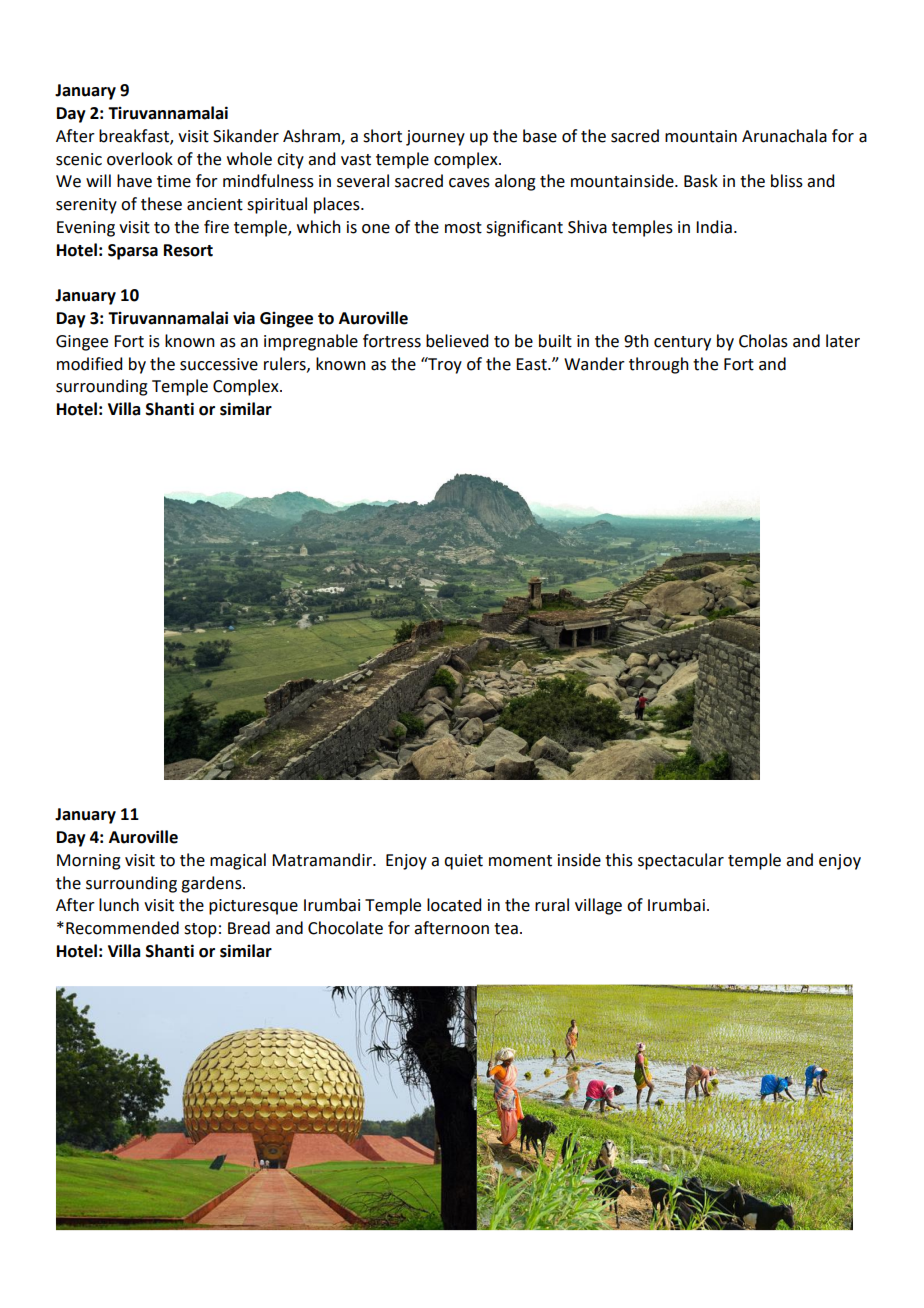  What do you see at coordinates (787, 181) in the screenshot?
I see `bliss` at bounding box center [787, 181].
